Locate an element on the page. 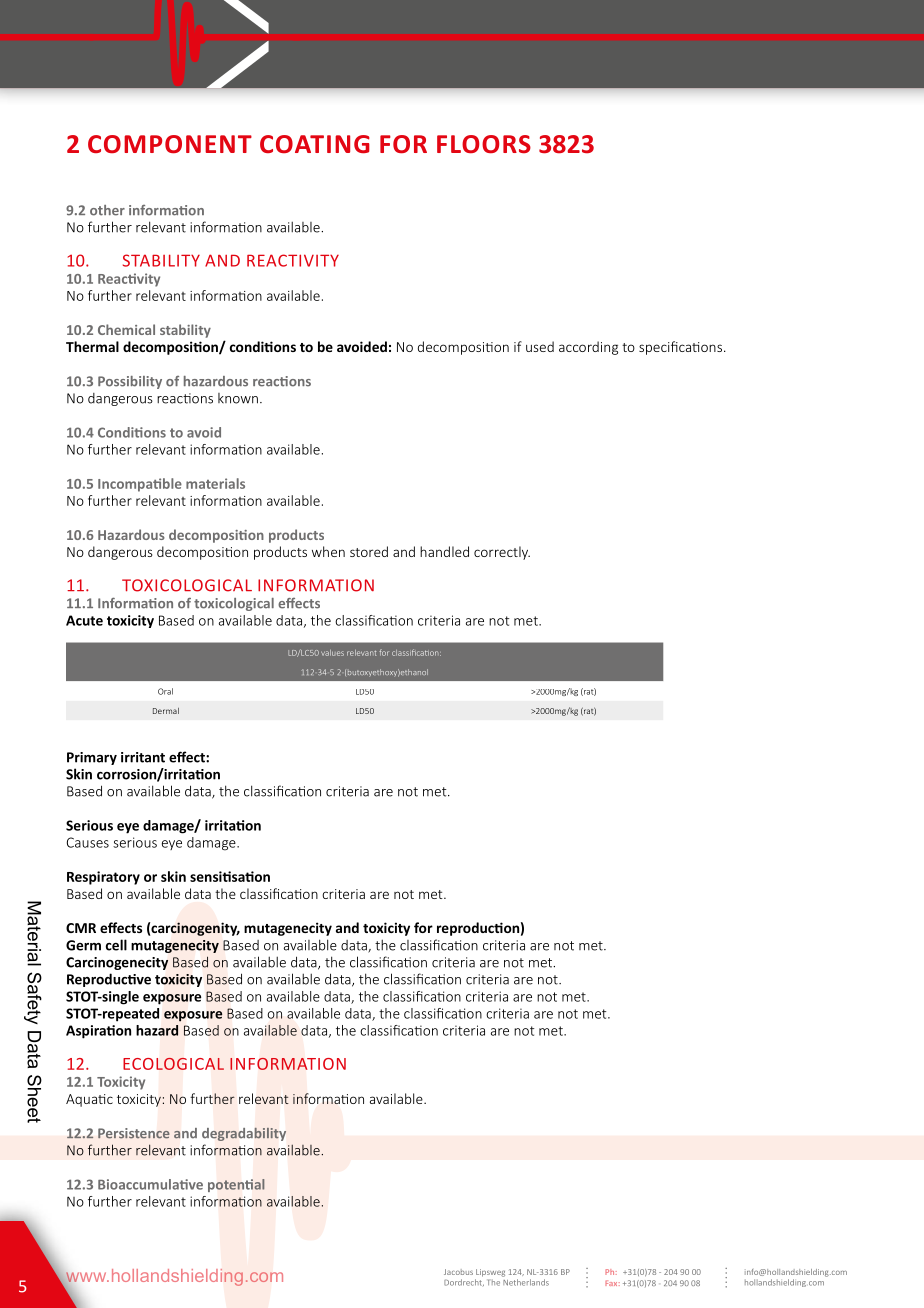 The width and height of the page is (924, 1308). Respiratory is located at coordinates (103, 878).
